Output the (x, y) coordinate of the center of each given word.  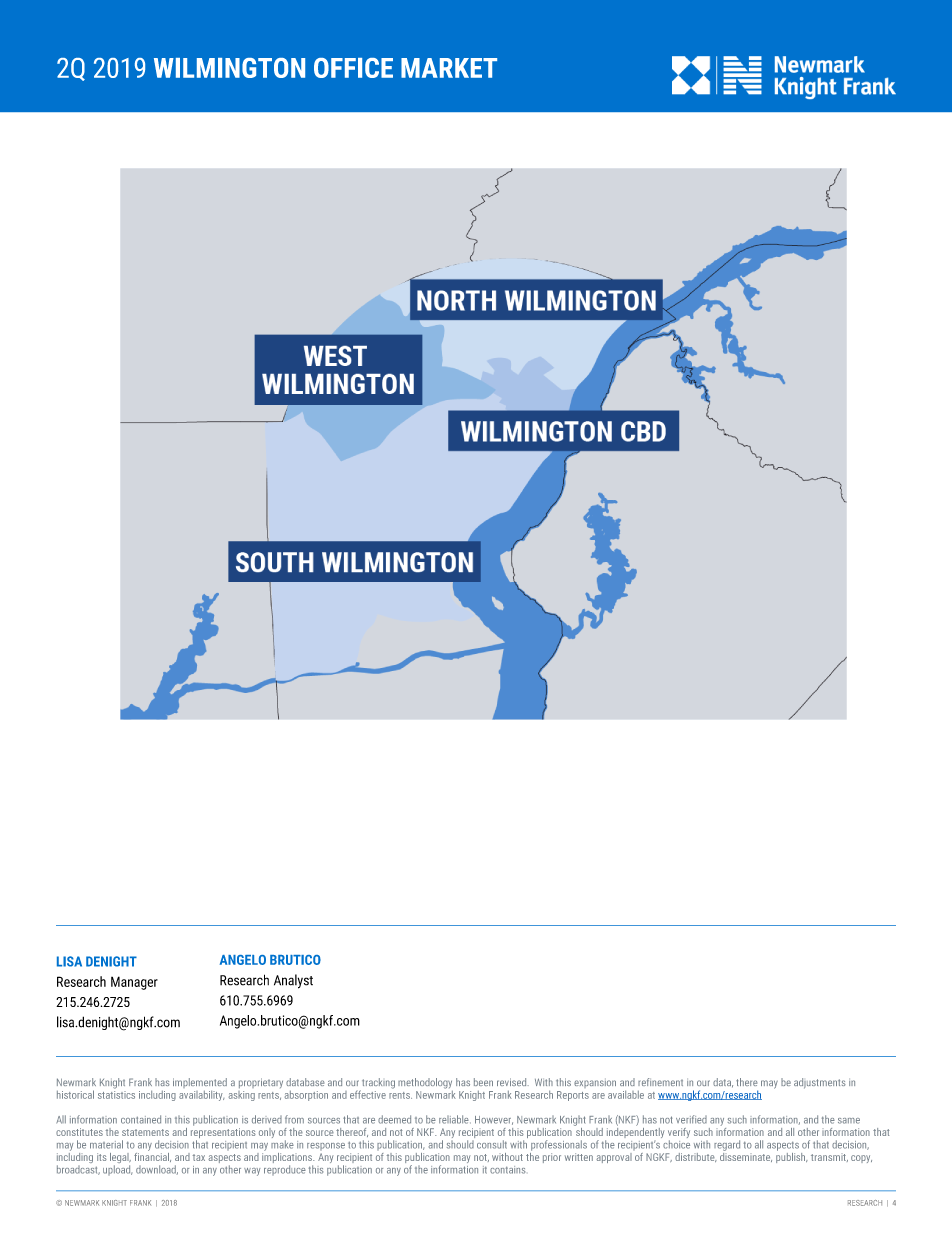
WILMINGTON (229, 68)
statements (145, 1132)
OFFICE (353, 68)
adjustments (820, 1083)
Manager (134, 983)
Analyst (293, 981)
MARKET (449, 68)
